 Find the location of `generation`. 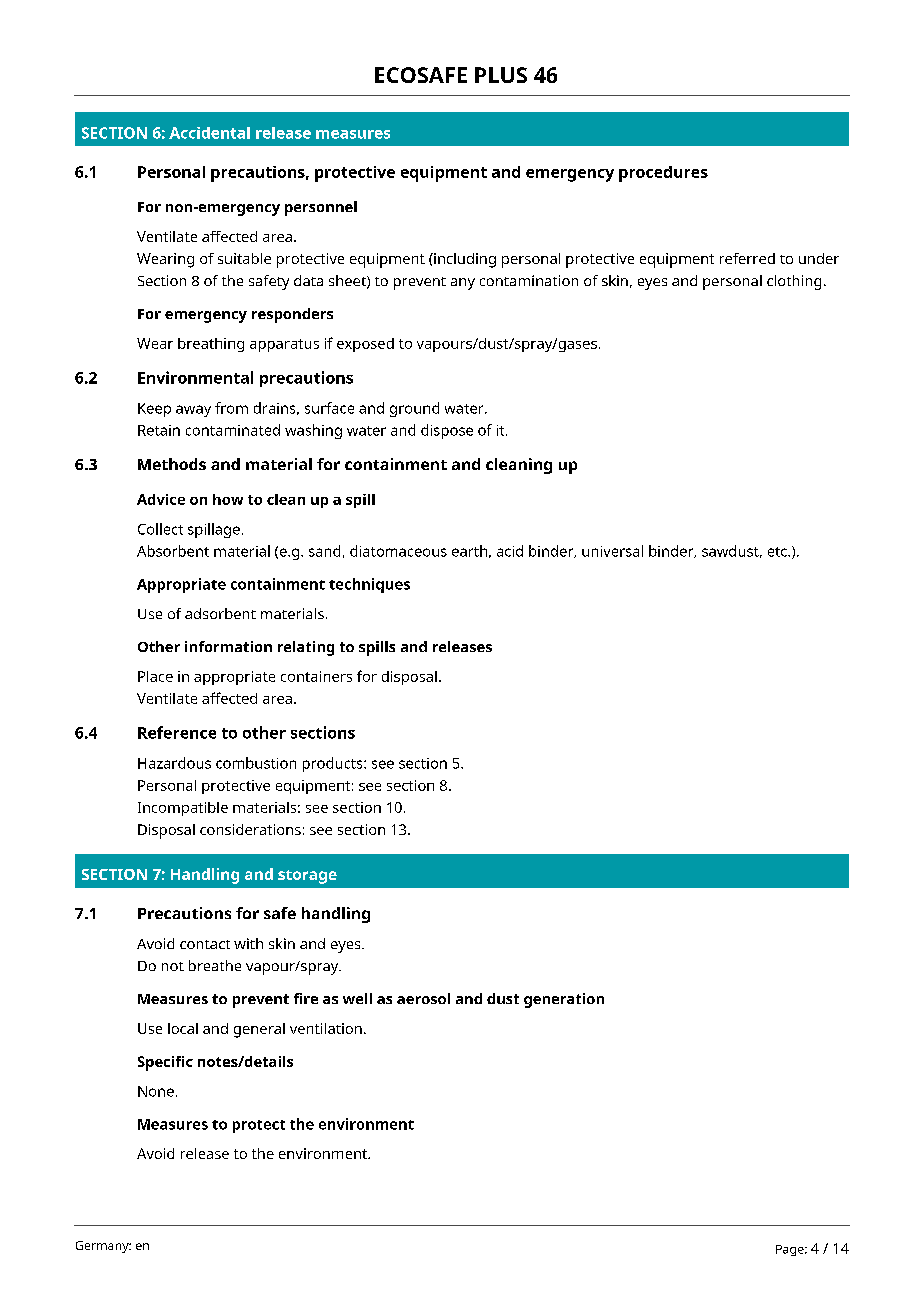

generation is located at coordinates (564, 1000).
